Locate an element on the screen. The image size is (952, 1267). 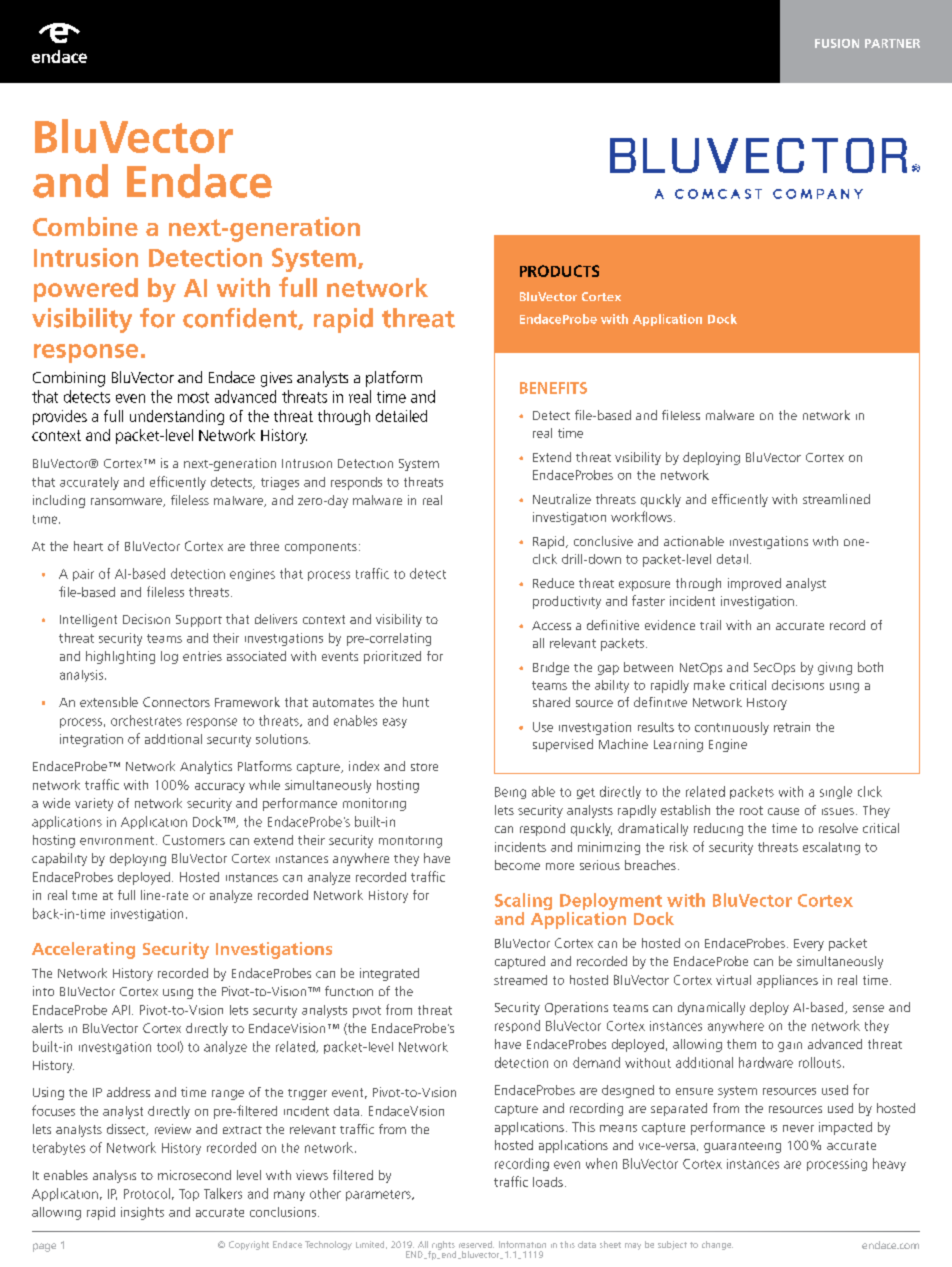
insights is located at coordinates (142, 1213).
